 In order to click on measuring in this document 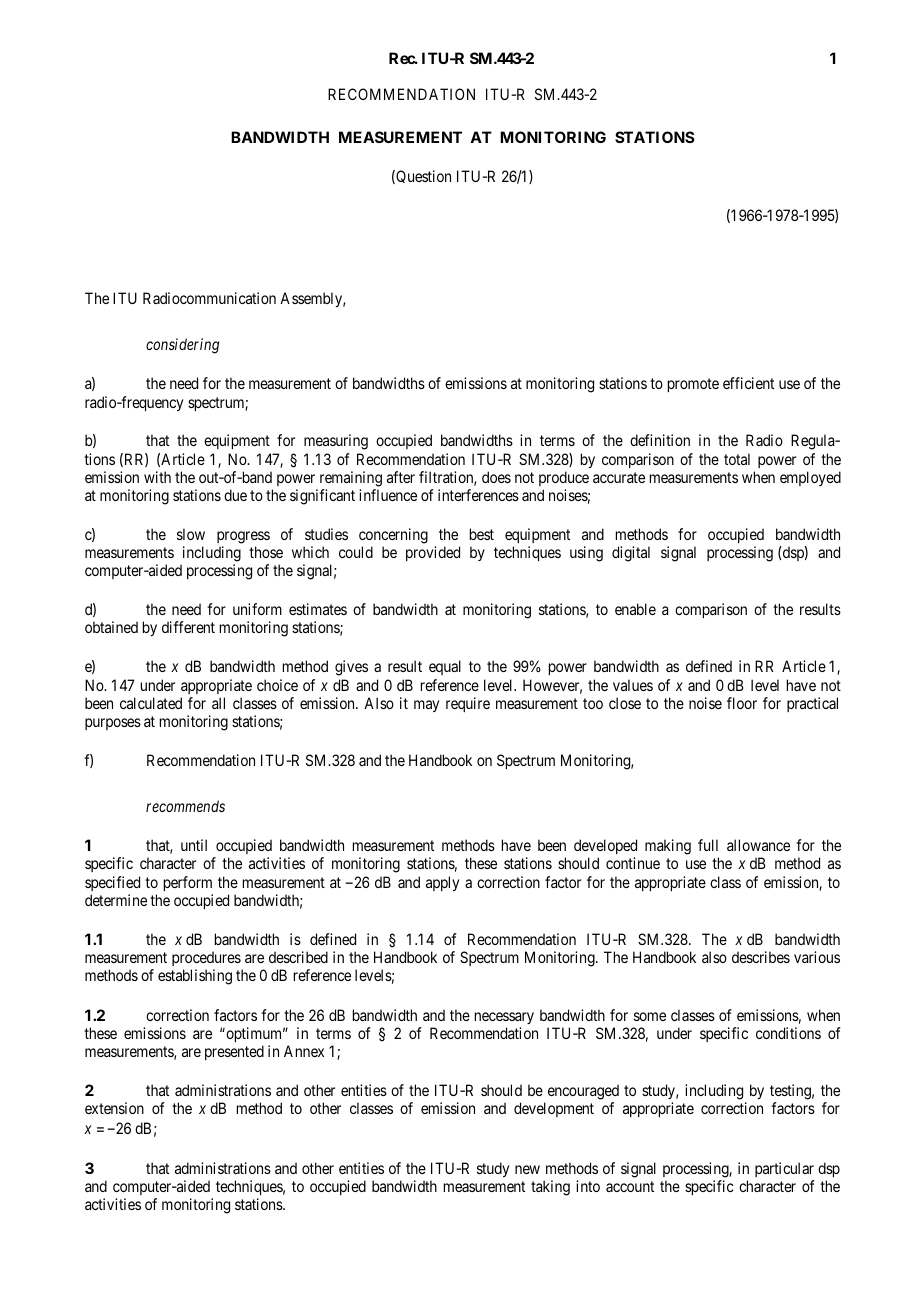, I will do `click(336, 442)`.
